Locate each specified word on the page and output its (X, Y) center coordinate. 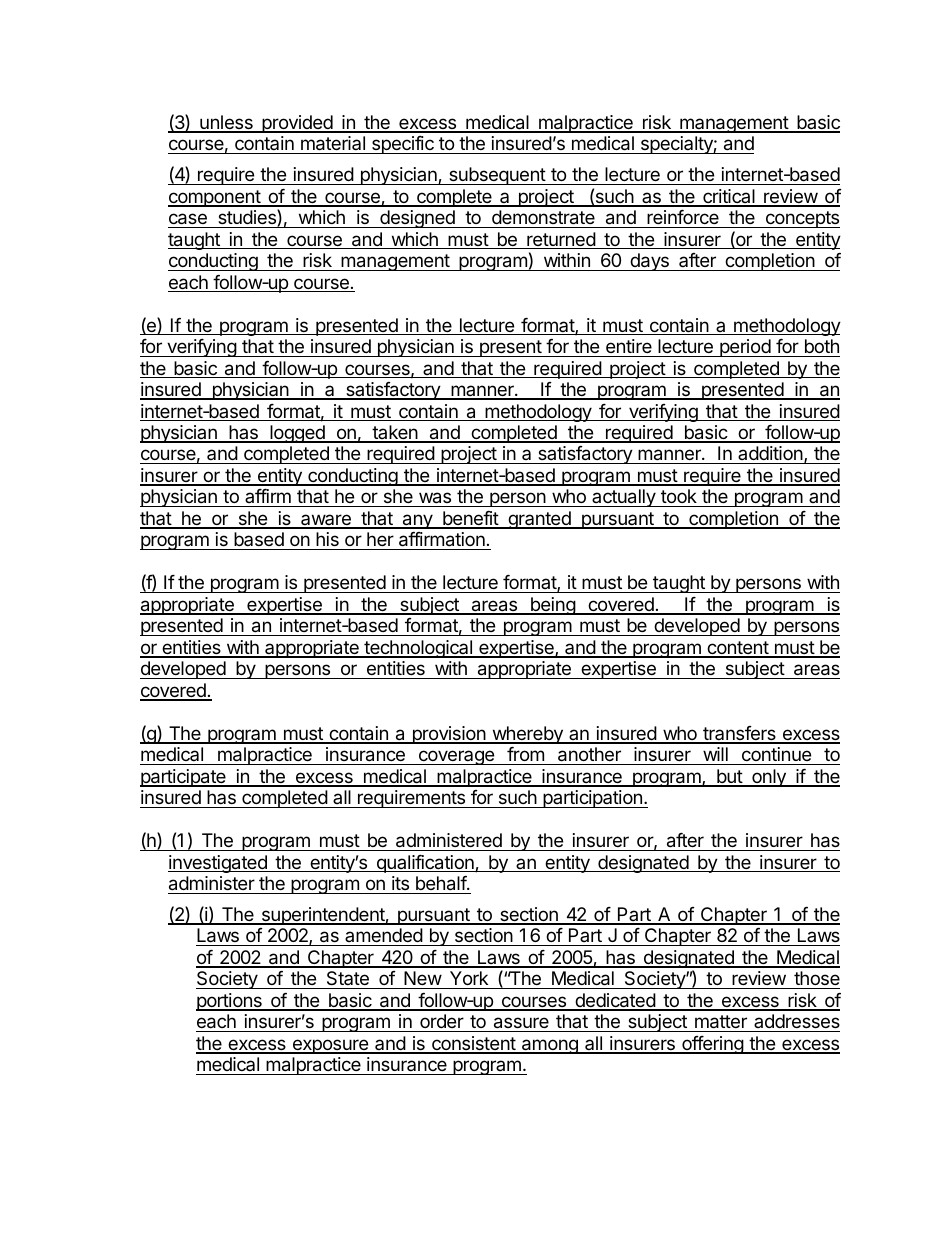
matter (721, 1023)
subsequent (497, 176)
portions (230, 1002)
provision (448, 735)
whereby (527, 735)
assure (521, 1024)
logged (297, 434)
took (679, 498)
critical (729, 197)
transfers (739, 734)
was (435, 499)
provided (297, 124)
